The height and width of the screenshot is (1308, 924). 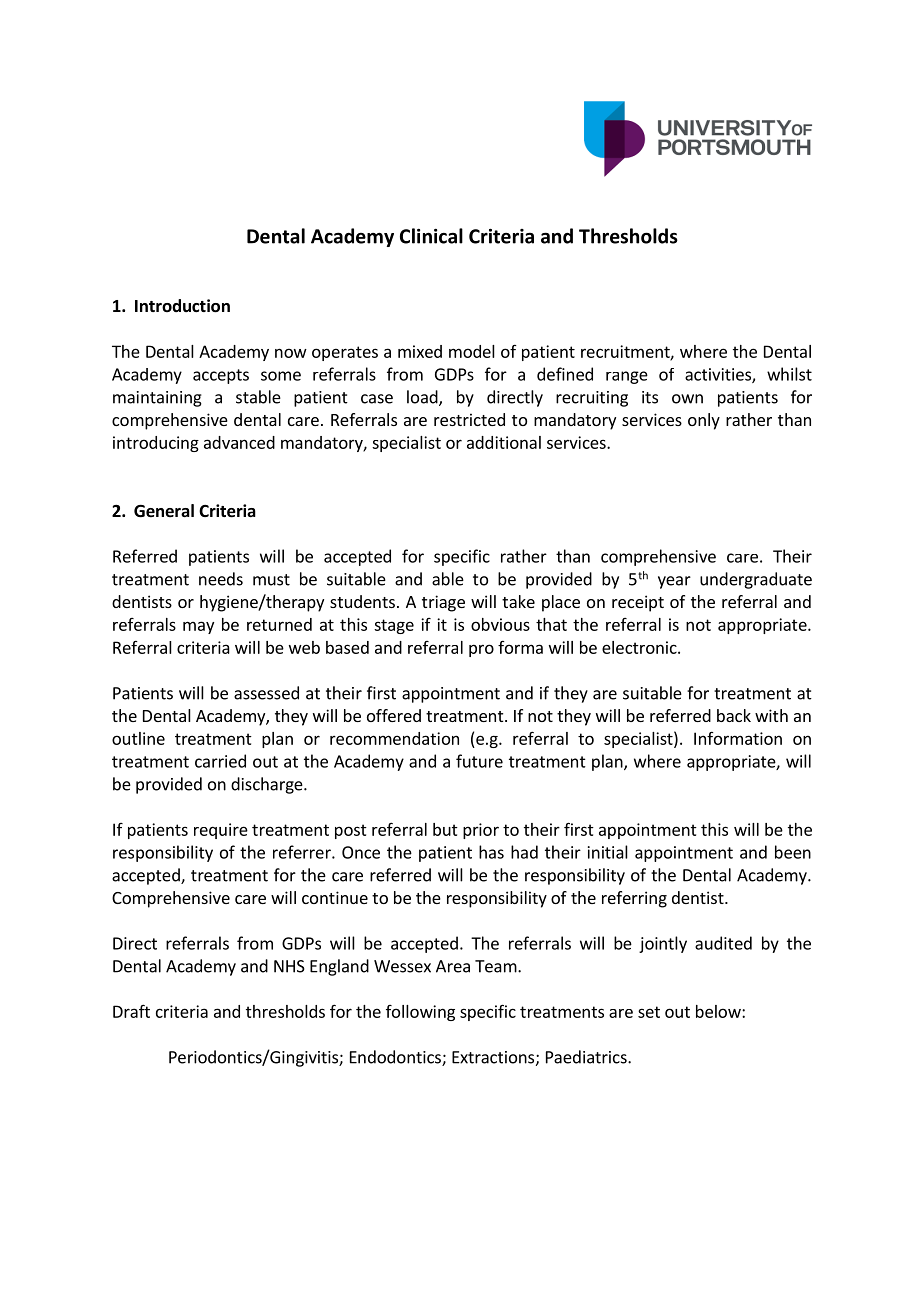 I want to click on Draft, so click(x=131, y=1011).
